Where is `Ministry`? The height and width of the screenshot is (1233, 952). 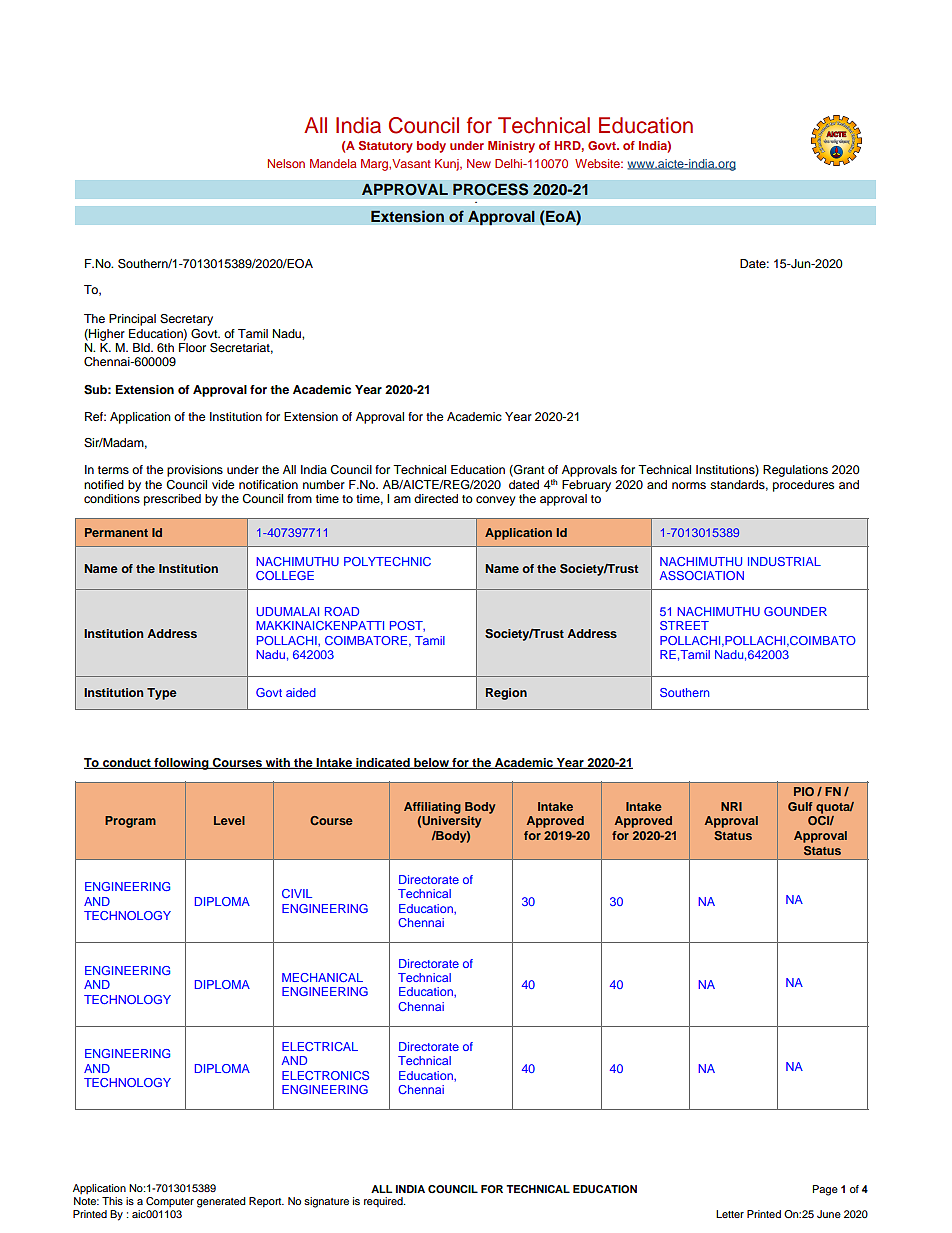
Ministry is located at coordinates (511, 147).
